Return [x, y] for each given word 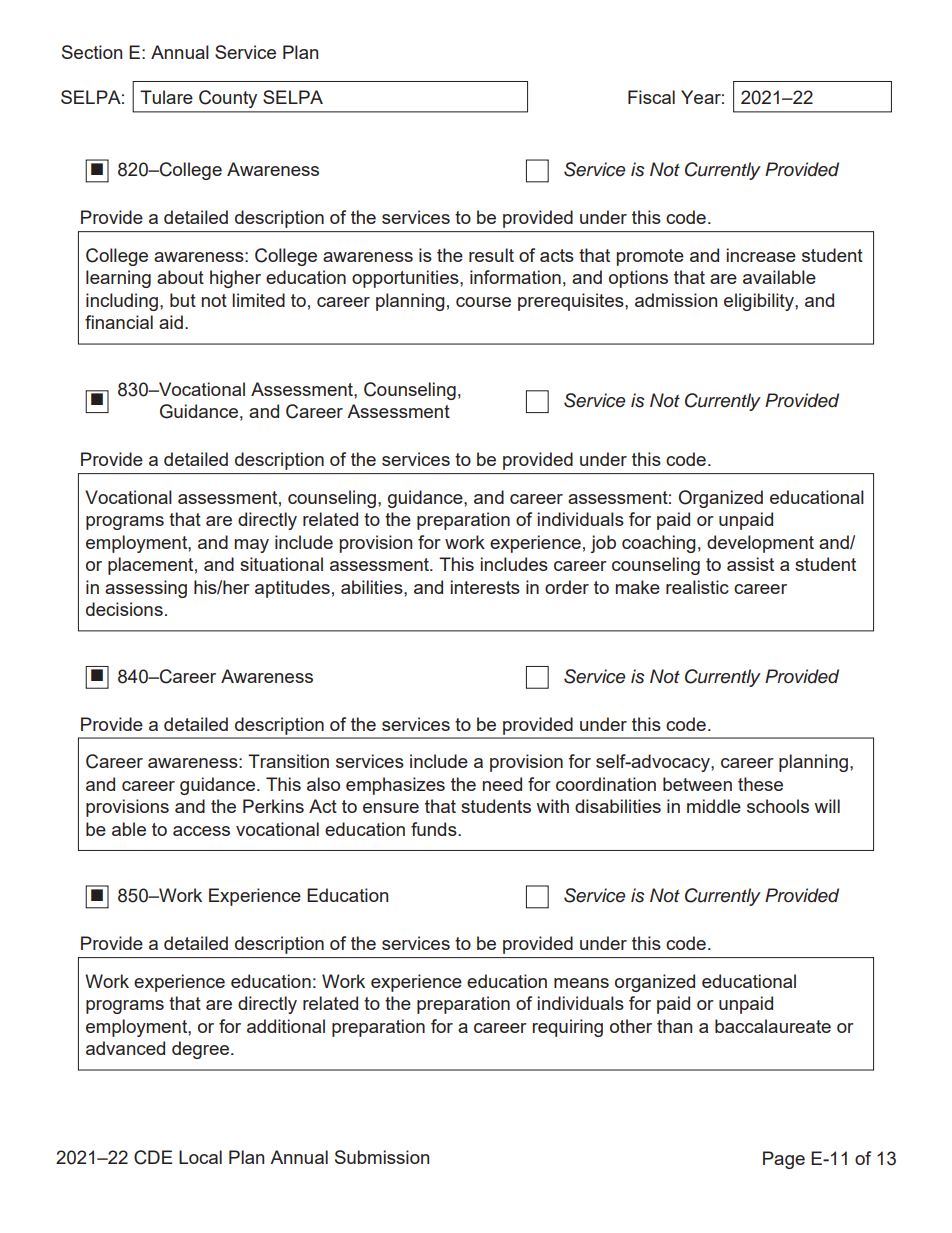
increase [761, 255]
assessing [146, 589]
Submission [382, 1157]
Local [200, 1157]
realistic [697, 587]
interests [485, 587]
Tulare [166, 97]
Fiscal [651, 97]
